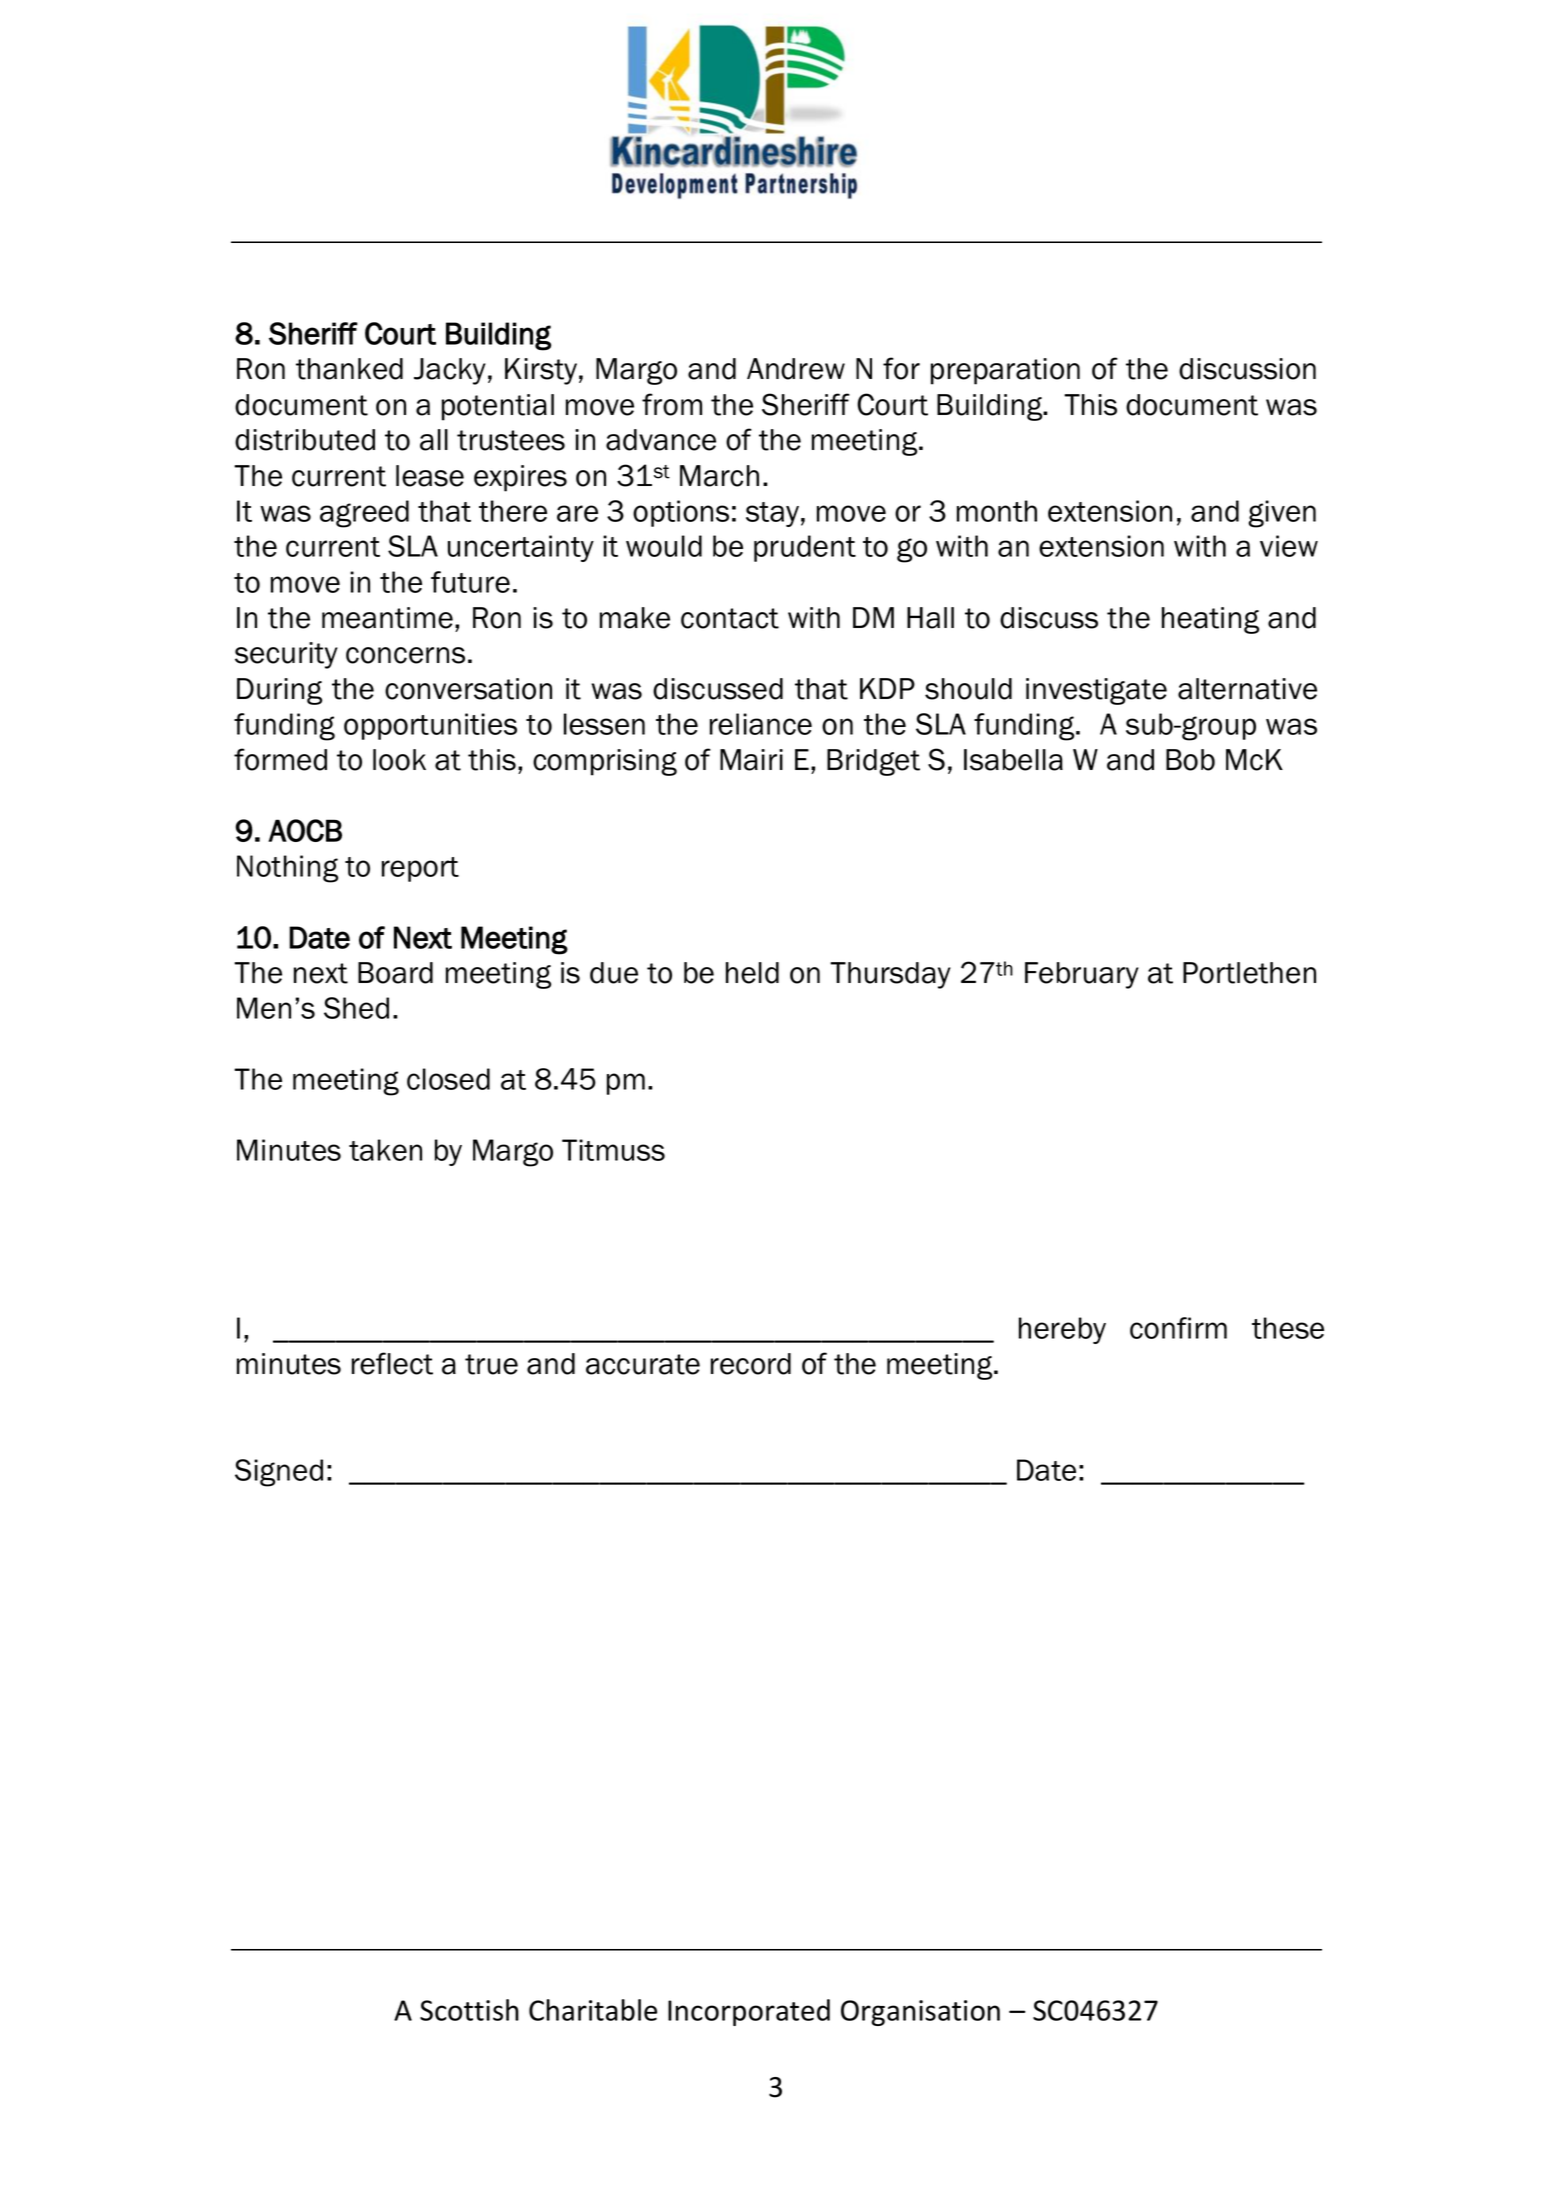 The image size is (1553, 2198). What do you see at coordinates (752, 973) in the screenshot?
I see `held` at bounding box center [752, 973].
